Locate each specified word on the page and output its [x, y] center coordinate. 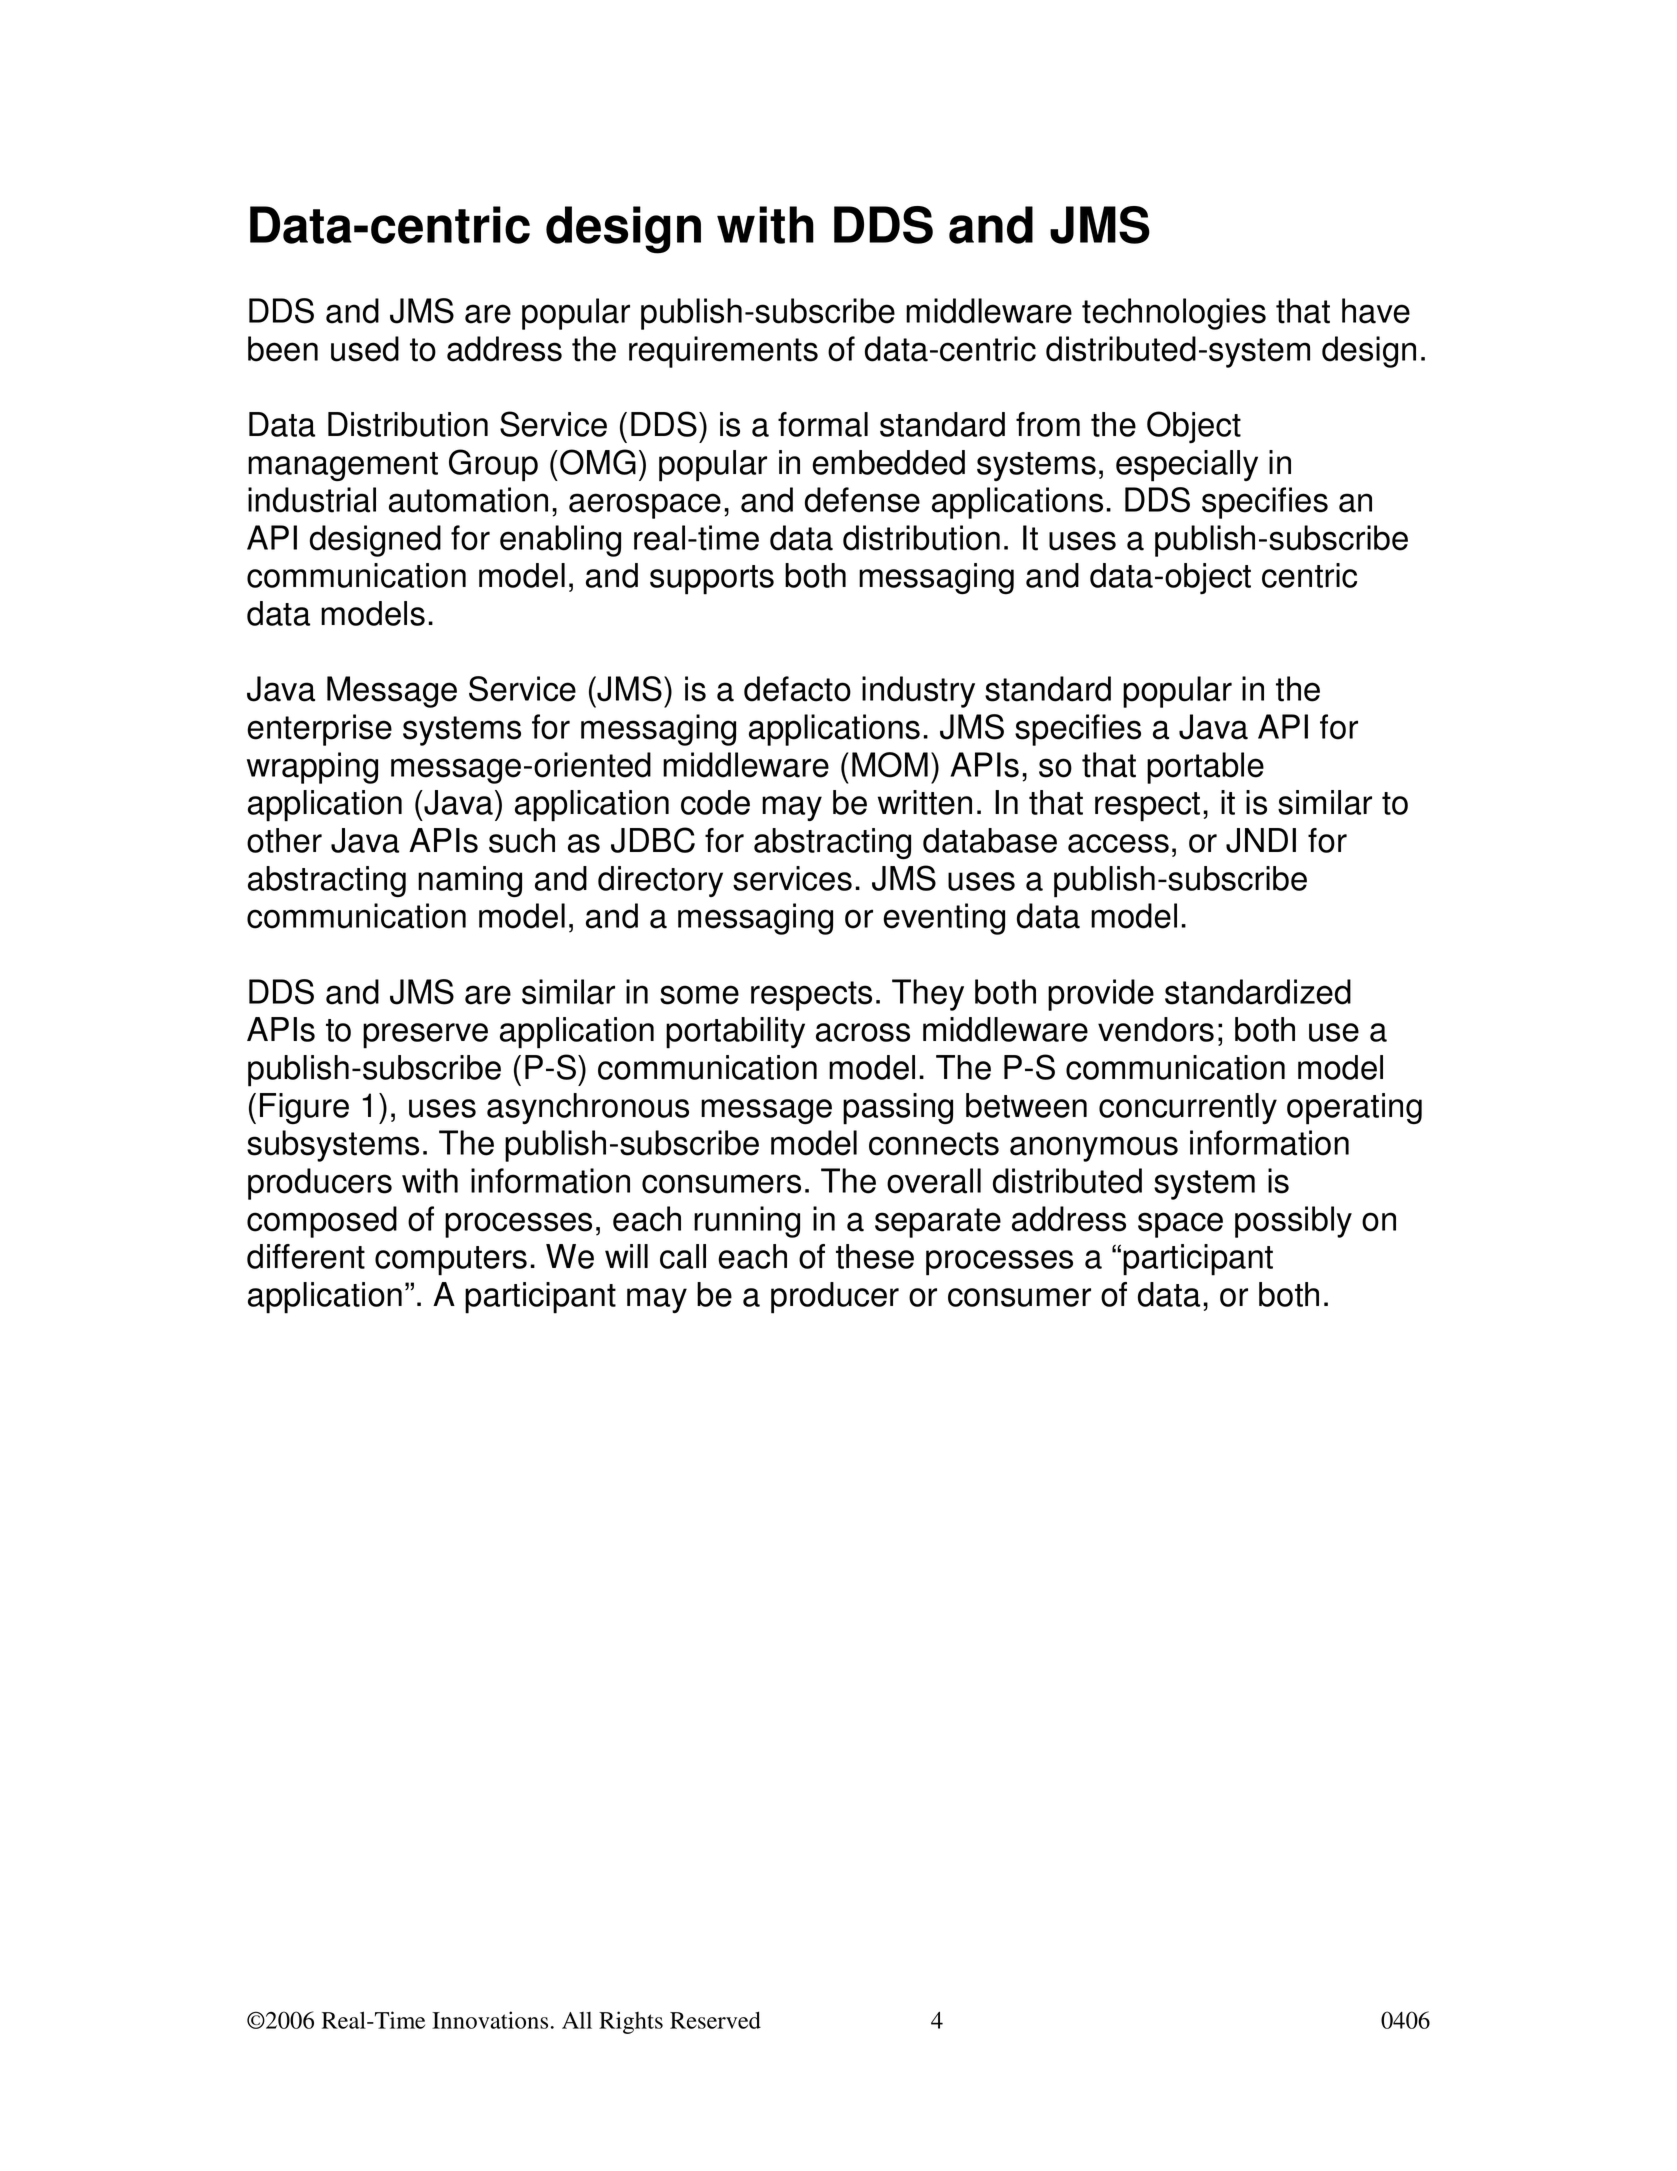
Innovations [490, 2020]
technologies [1174, 314]
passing [898, 1109]
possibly [1293, 1222]
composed [322, 1222]
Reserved [715, 2020]
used [365, 349]
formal [823, 424]
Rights [631, 2022]
